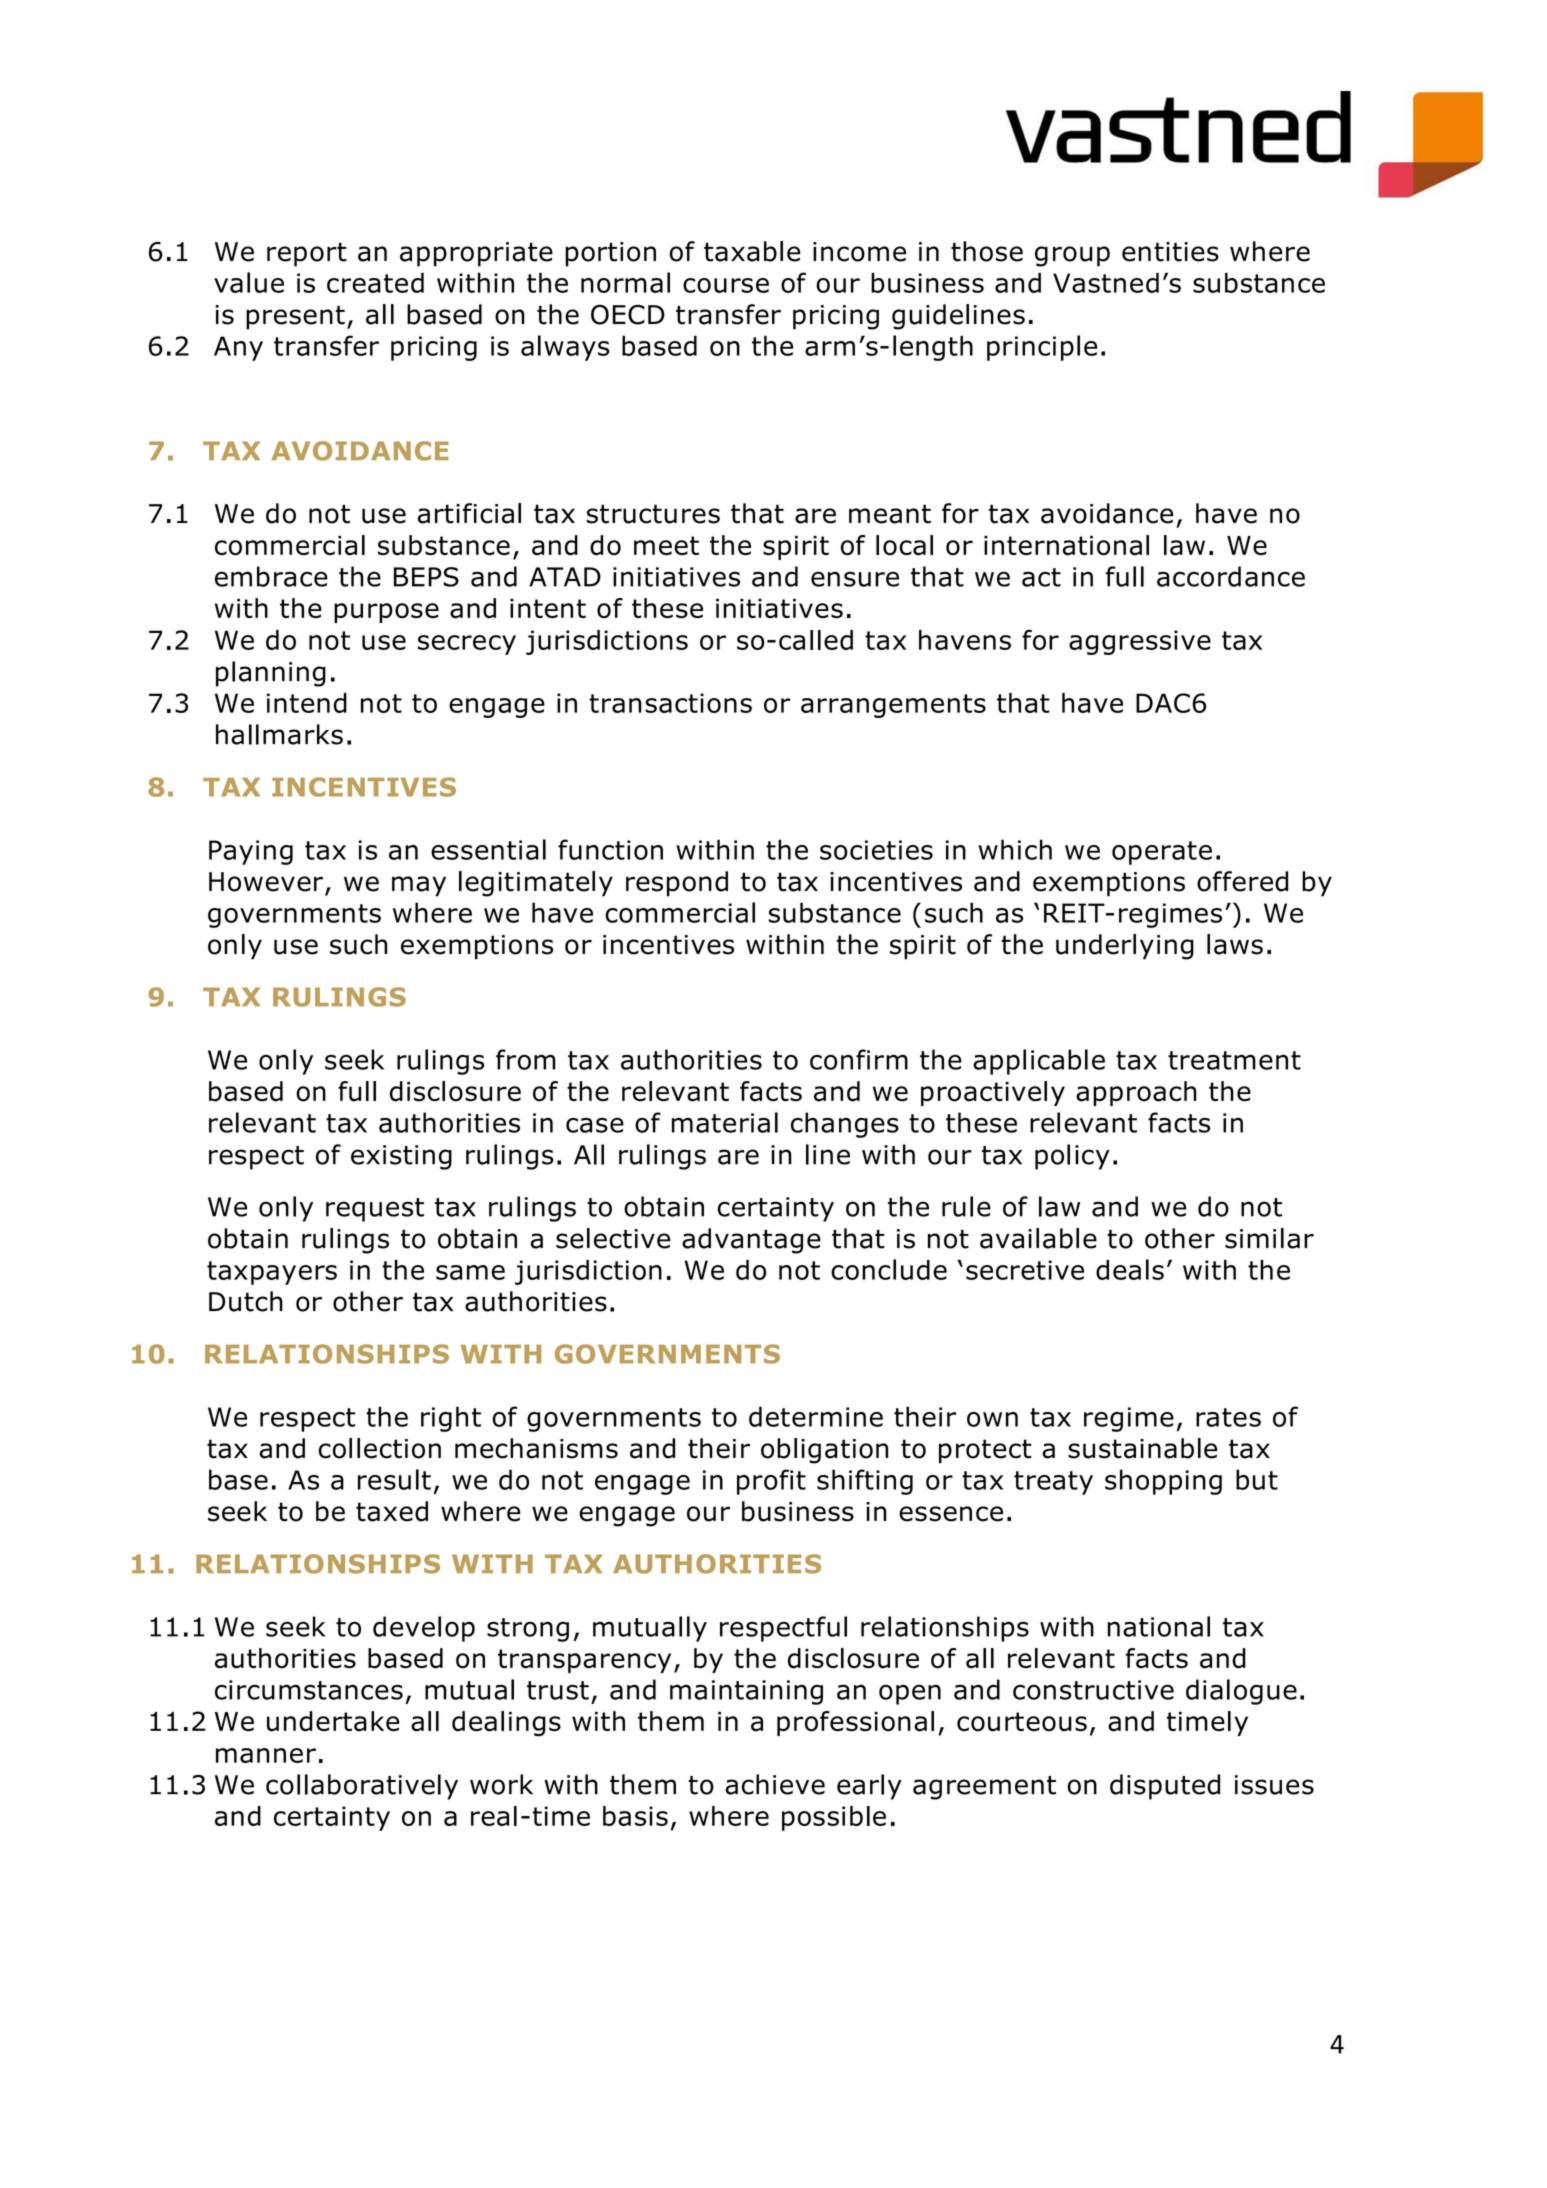 The width and height of the image is (1547, 2188). I want to click on ensure, so click(855, 579).
